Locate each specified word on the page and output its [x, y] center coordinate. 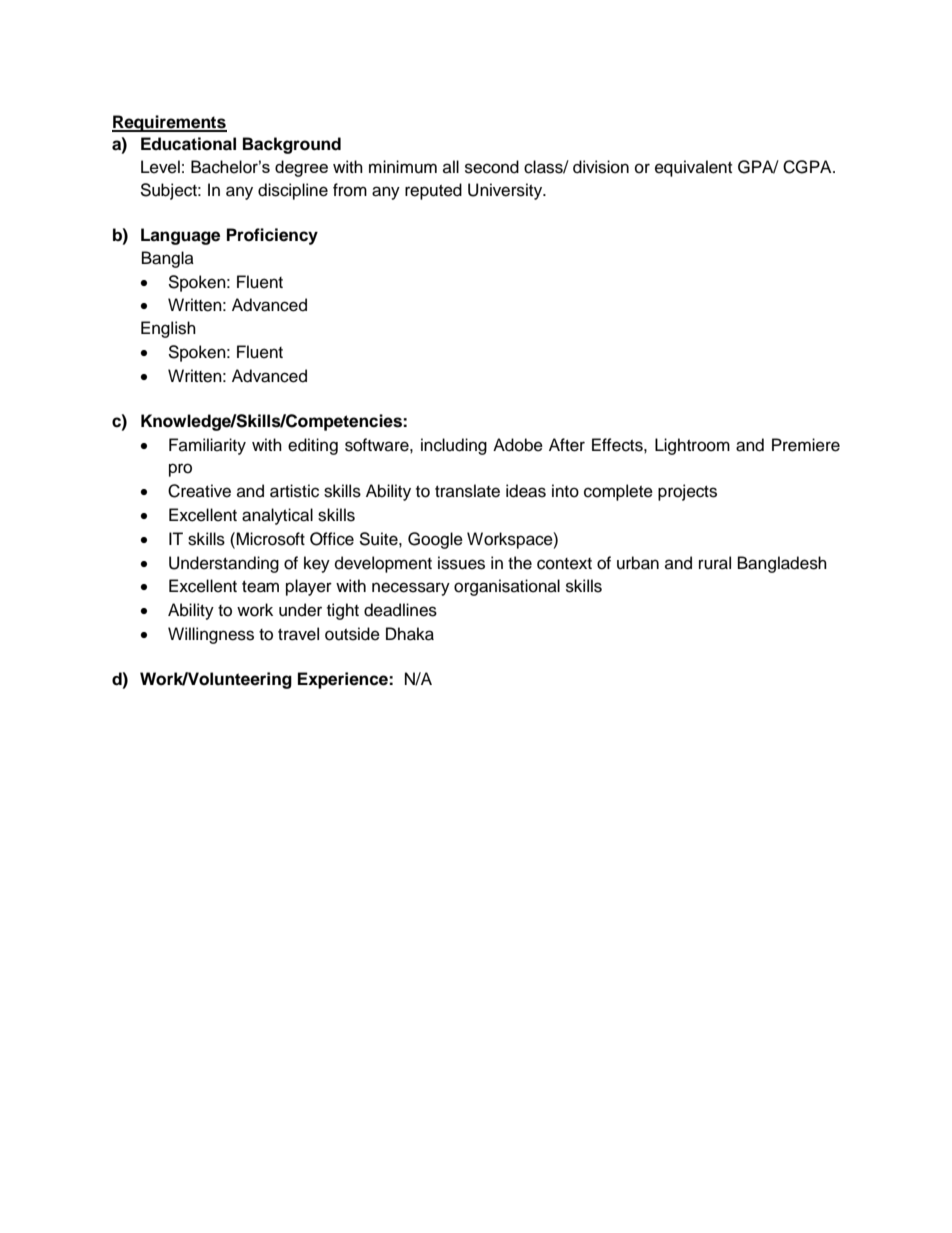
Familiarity [207, 446]
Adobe [518, 445]
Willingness [211, 635]
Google [435, 540]
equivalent [693, 168]
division [601, 167]
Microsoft [270, 539]
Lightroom [692, 446]
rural [715, 563]
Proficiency [272, 236]
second [492, 167]
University [506, 191]
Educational [188, 144]
